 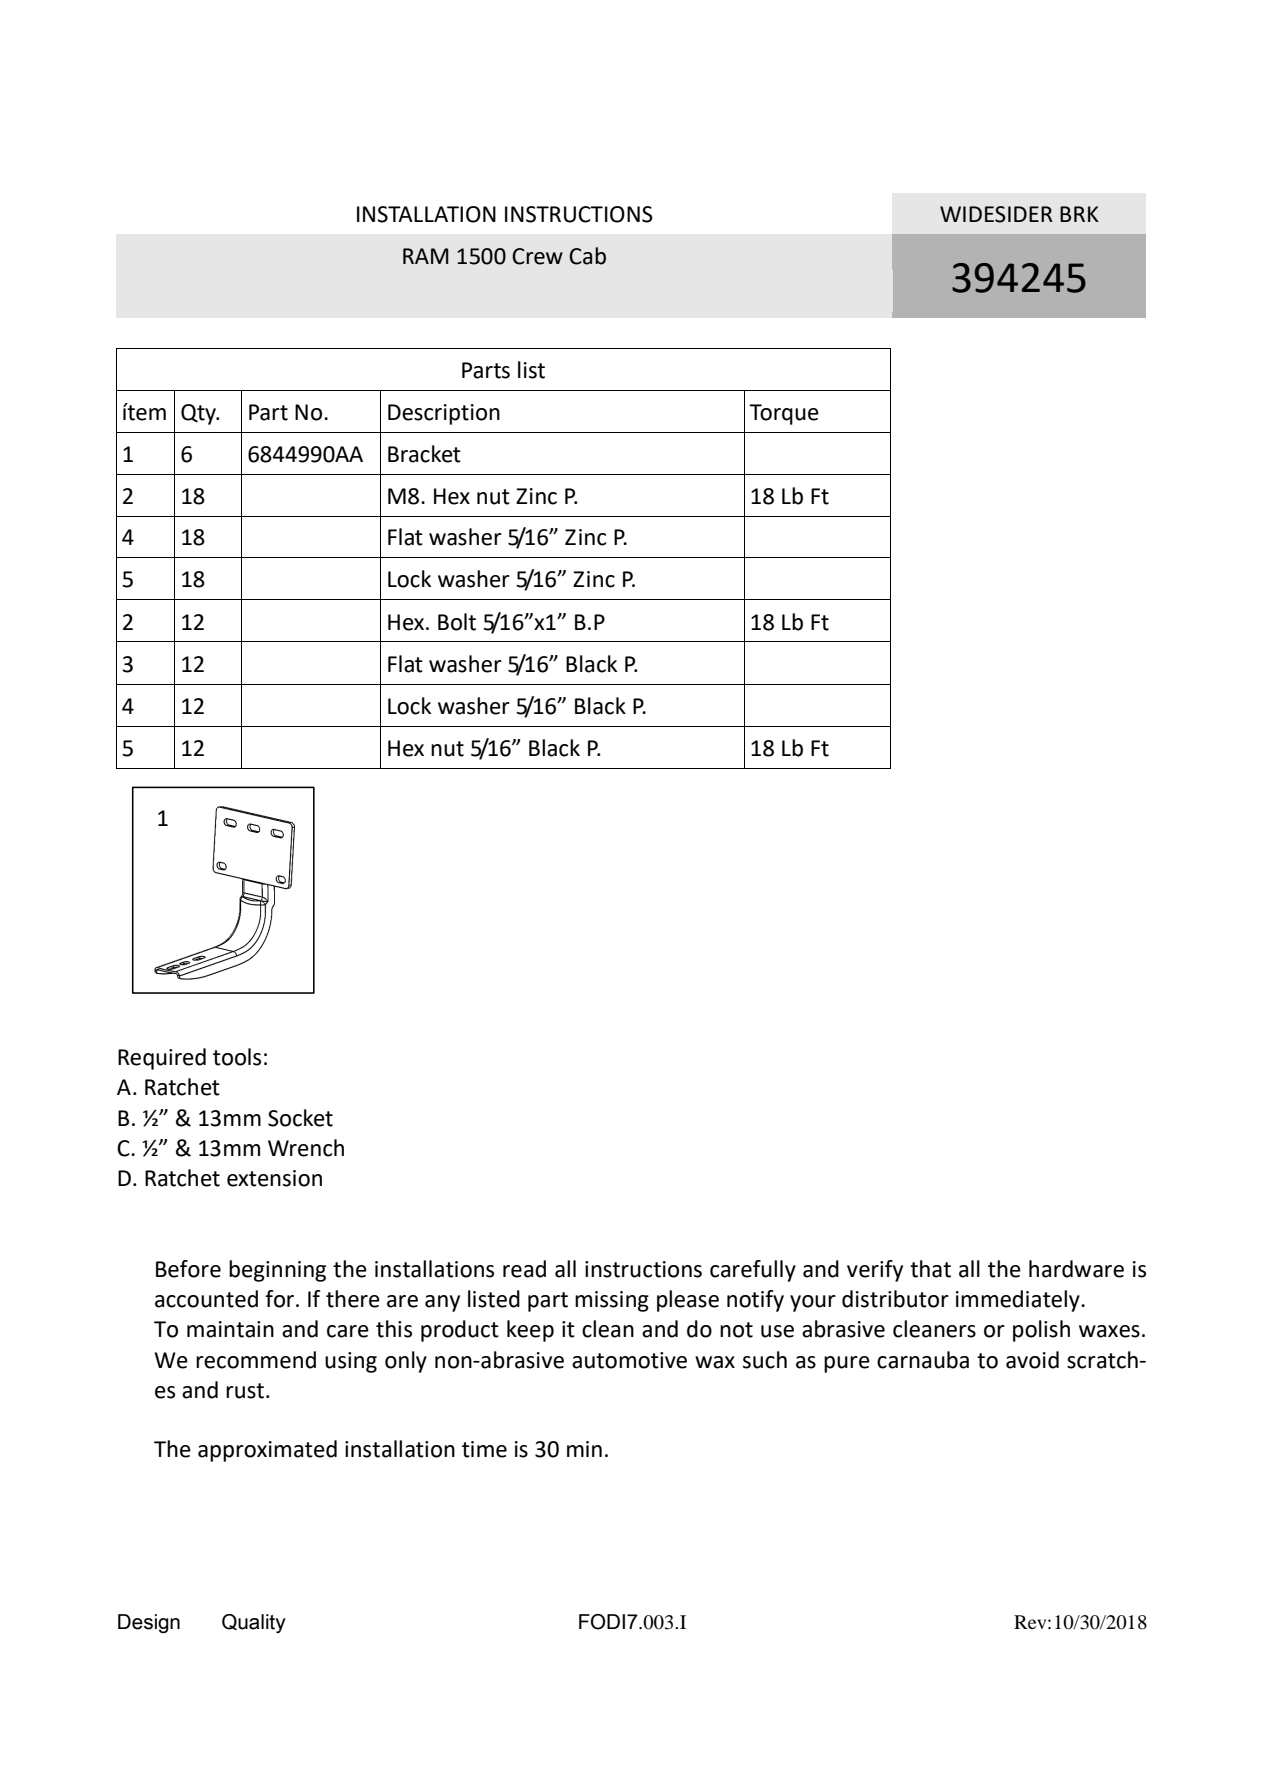 I want to click on BRK, so click(x=1079, y=214).
